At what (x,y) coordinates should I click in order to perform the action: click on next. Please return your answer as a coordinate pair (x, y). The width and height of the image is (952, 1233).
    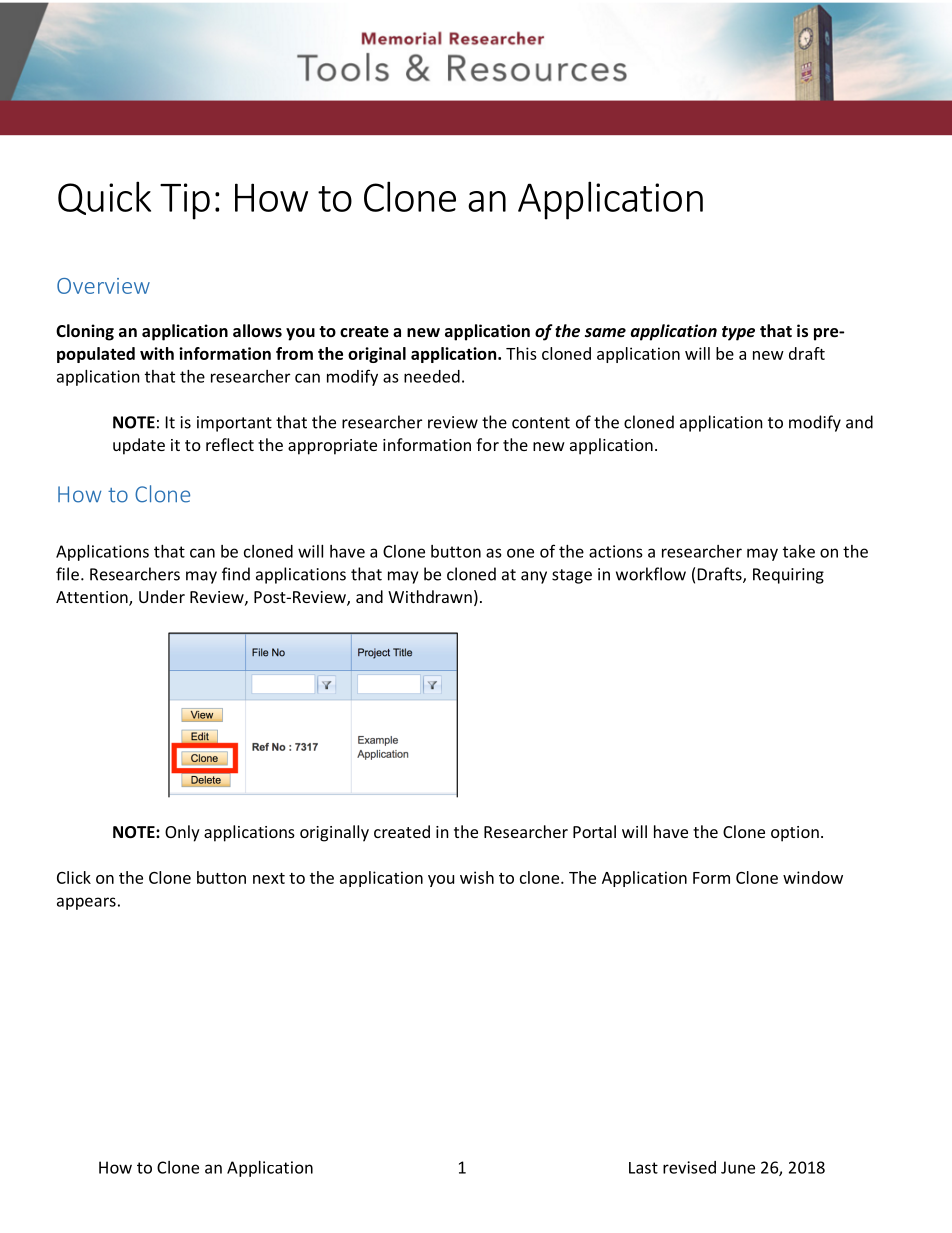
    Looking at the image, I should click on (269, 878).
